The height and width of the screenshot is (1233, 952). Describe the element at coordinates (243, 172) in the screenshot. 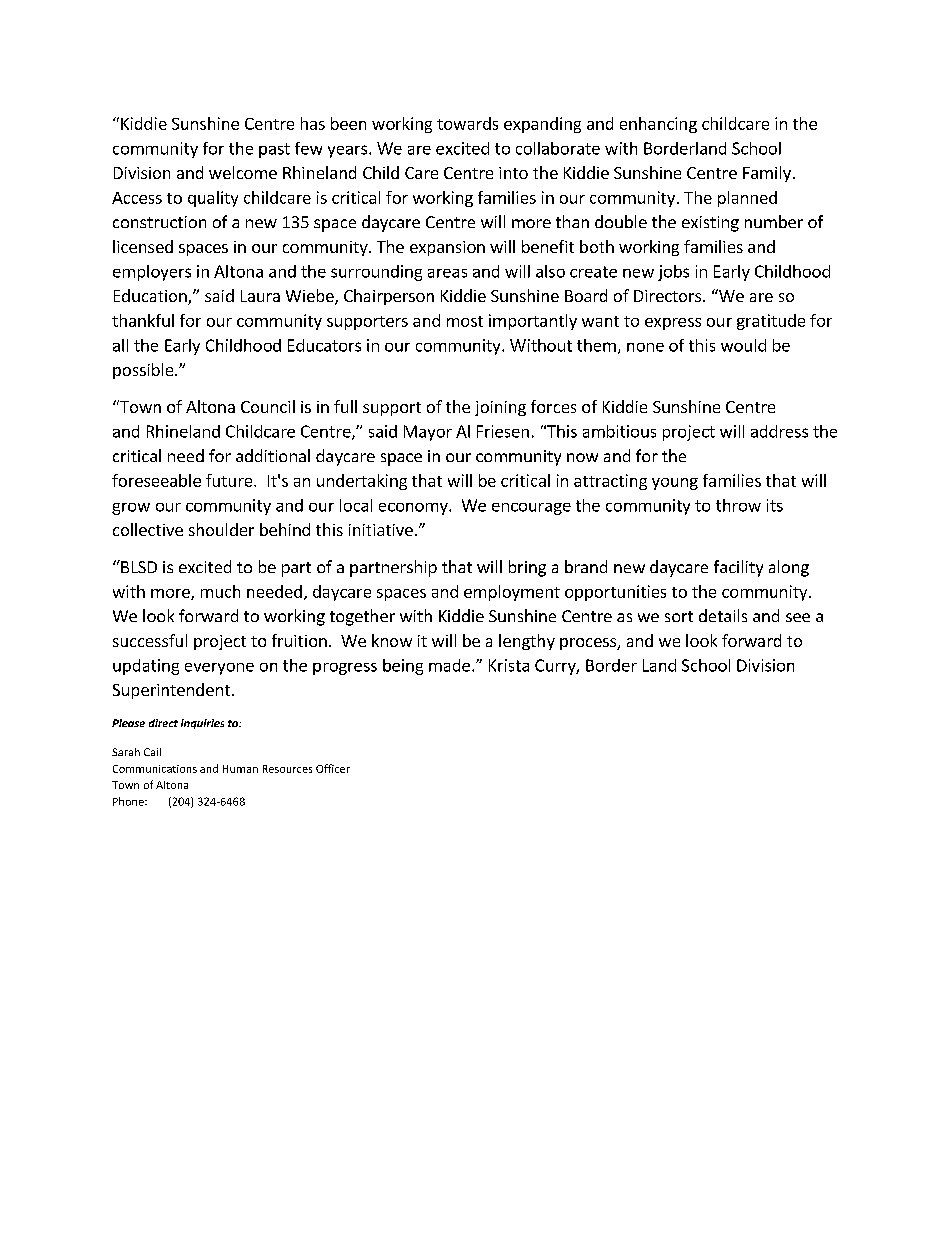

I see `welcome` at that location.
